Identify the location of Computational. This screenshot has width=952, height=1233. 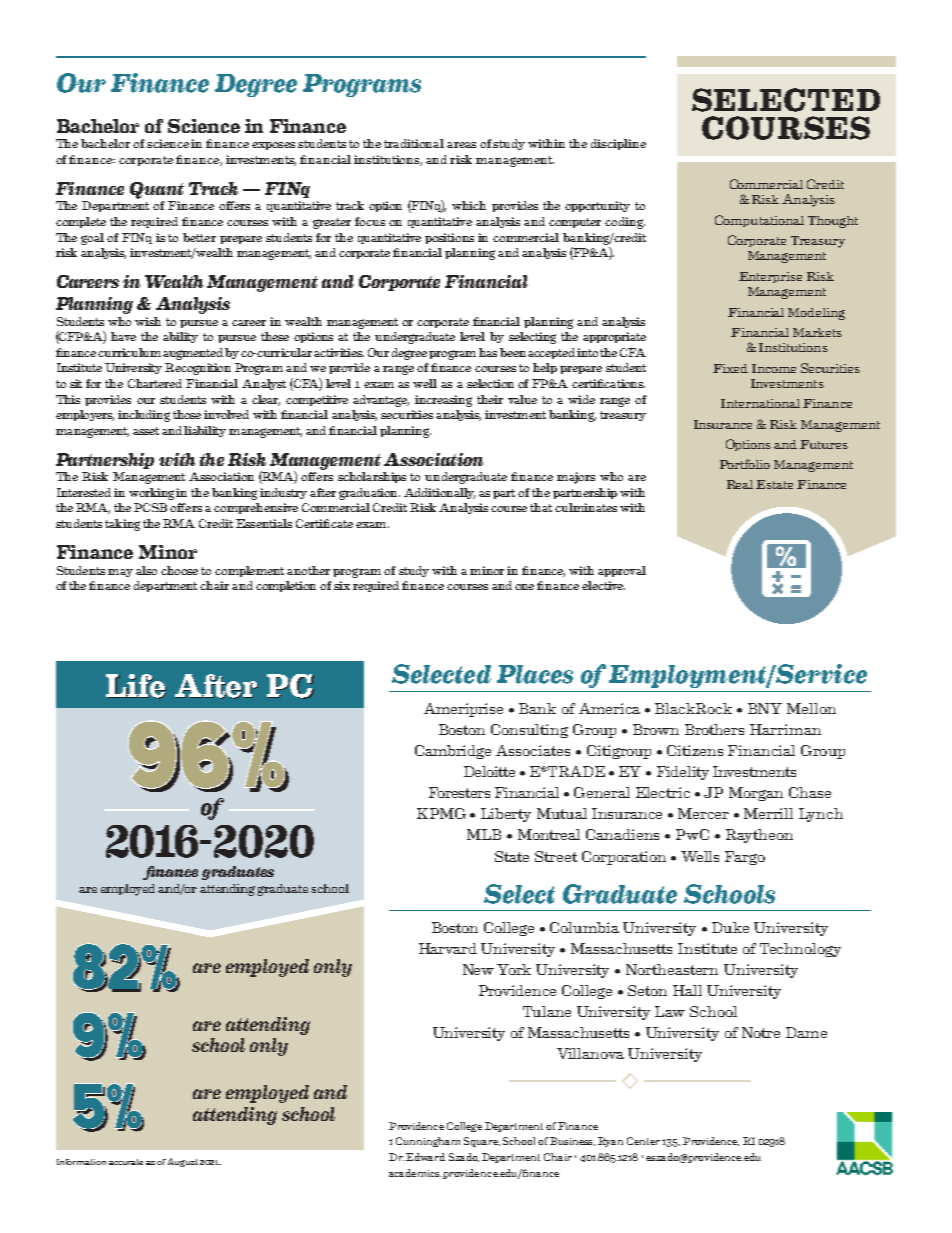
(759, 221).
